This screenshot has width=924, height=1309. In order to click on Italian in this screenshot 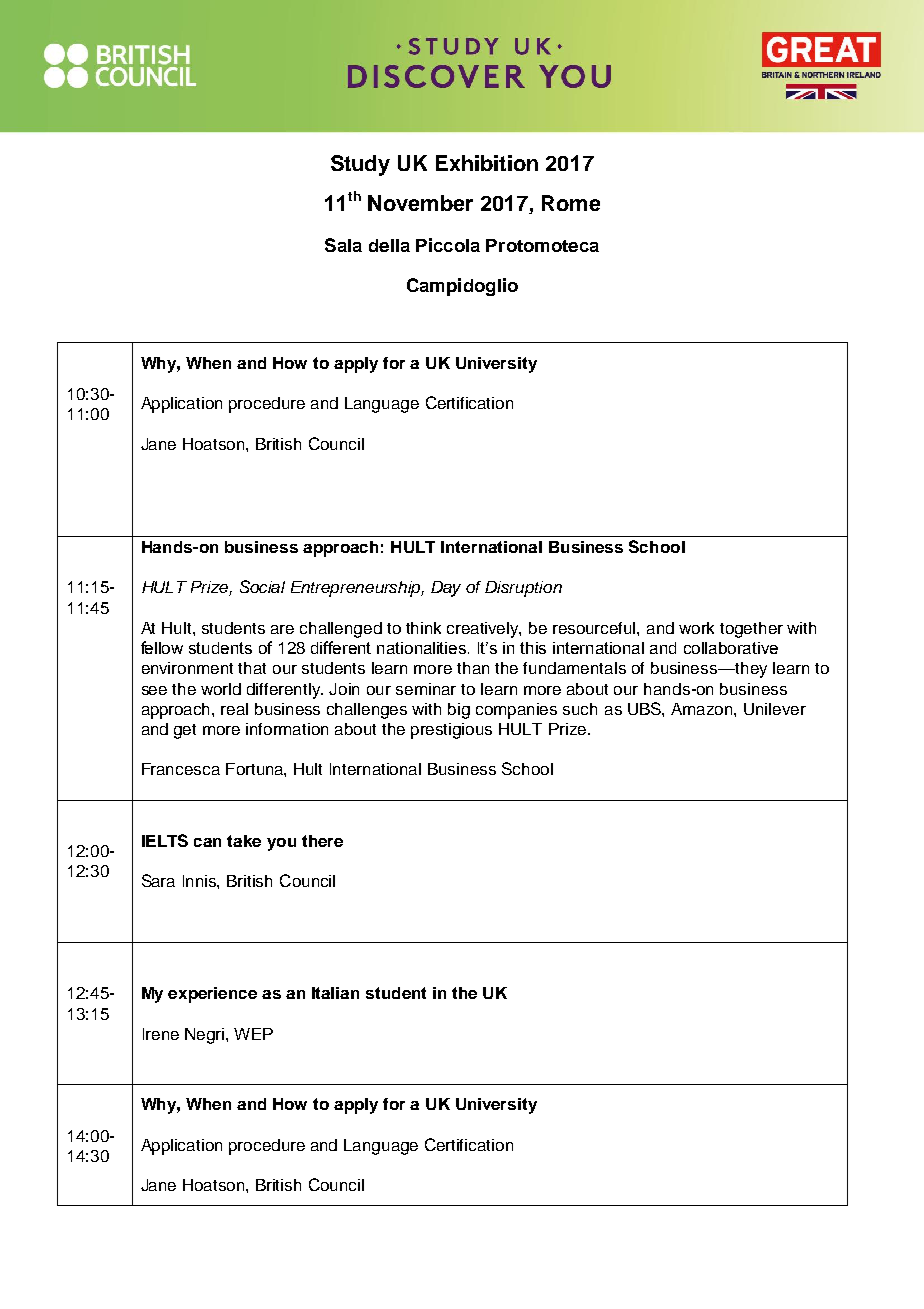, I will do `click(335, 993)`.
